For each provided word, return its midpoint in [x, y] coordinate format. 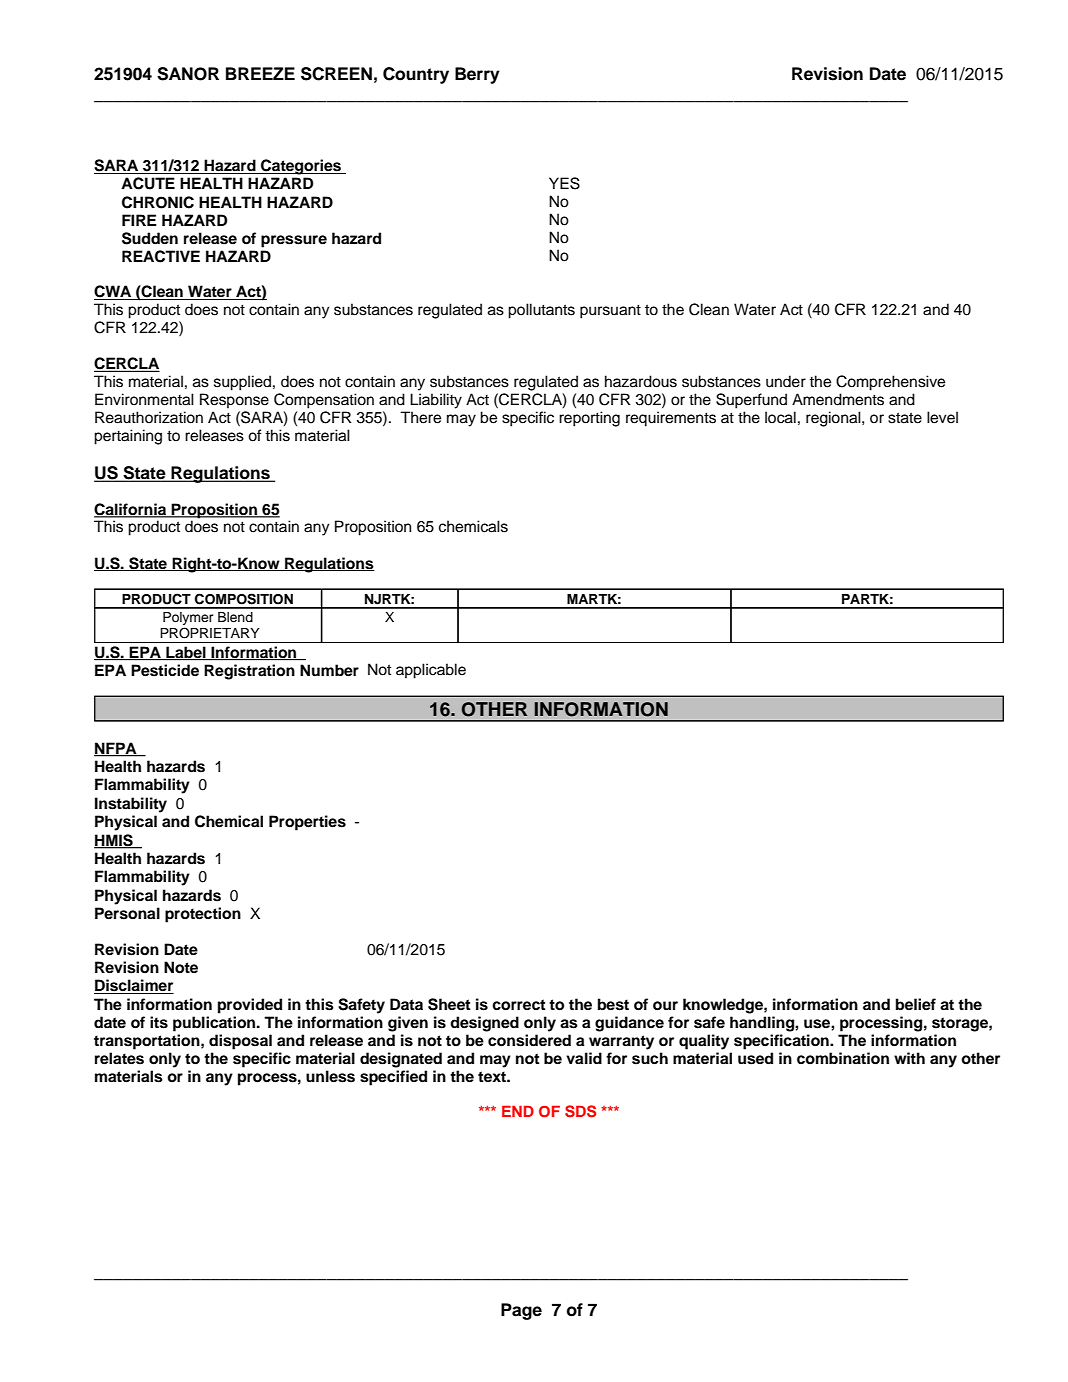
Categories [301, 167]
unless [330, 1076]
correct [519, 1005]
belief [916, 1004]
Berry [477, 75]
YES [564, 183]
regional [834, 419]
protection [203, 915]
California [131, 510]
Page [521, 1311]
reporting [589, 419]
